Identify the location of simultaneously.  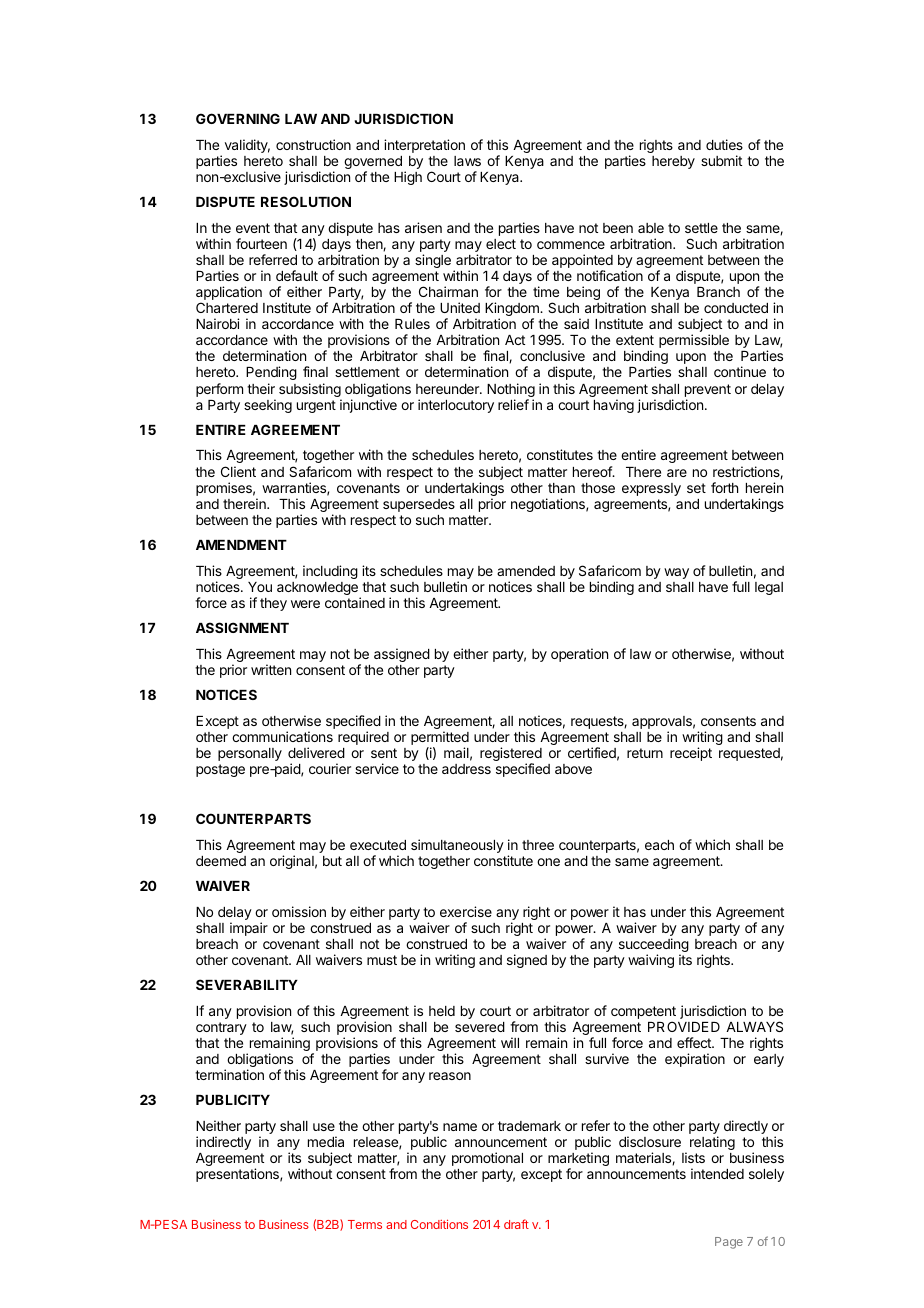
(457, 846).
